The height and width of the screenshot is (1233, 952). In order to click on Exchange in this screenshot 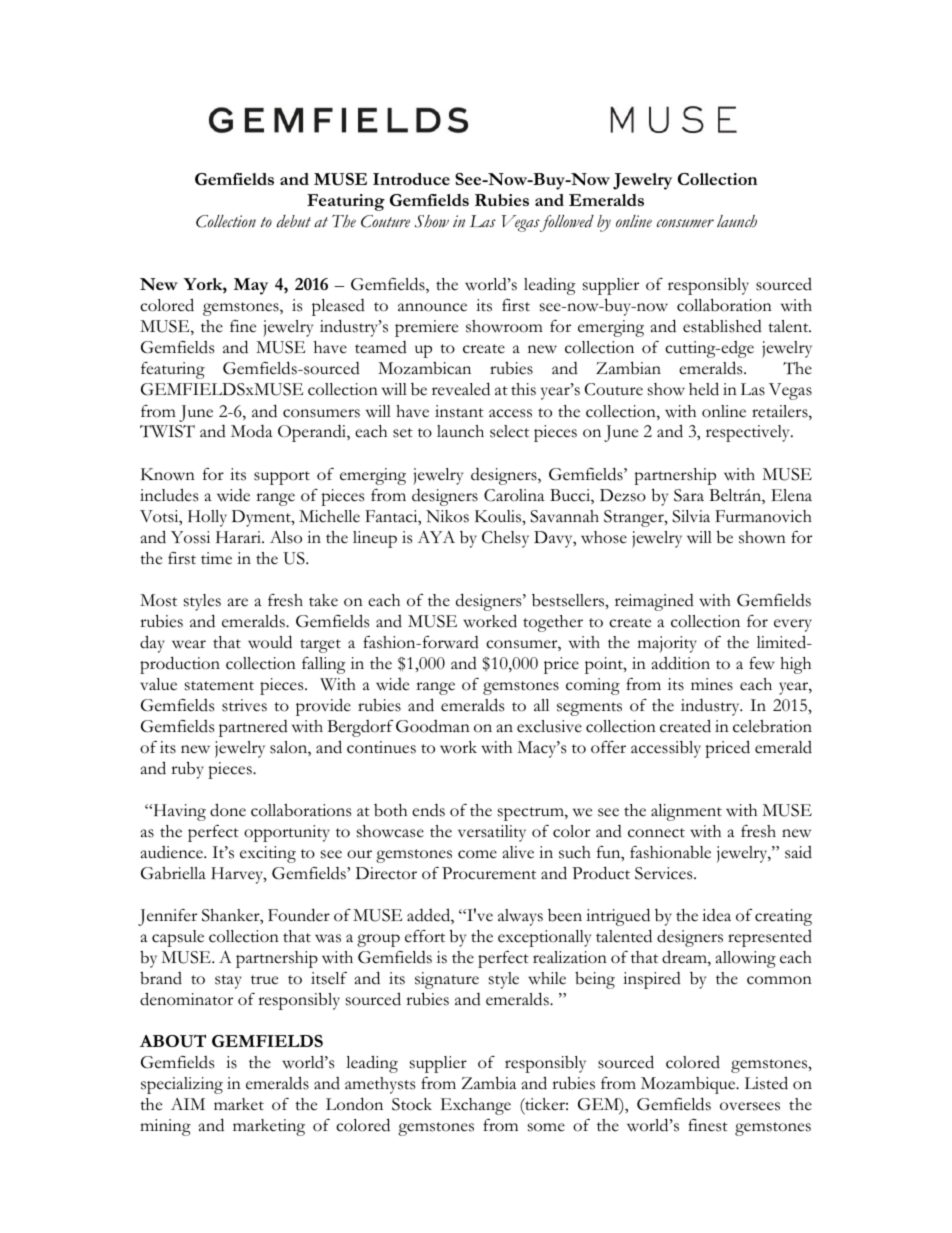, I will do `click(476, 1106)`.
